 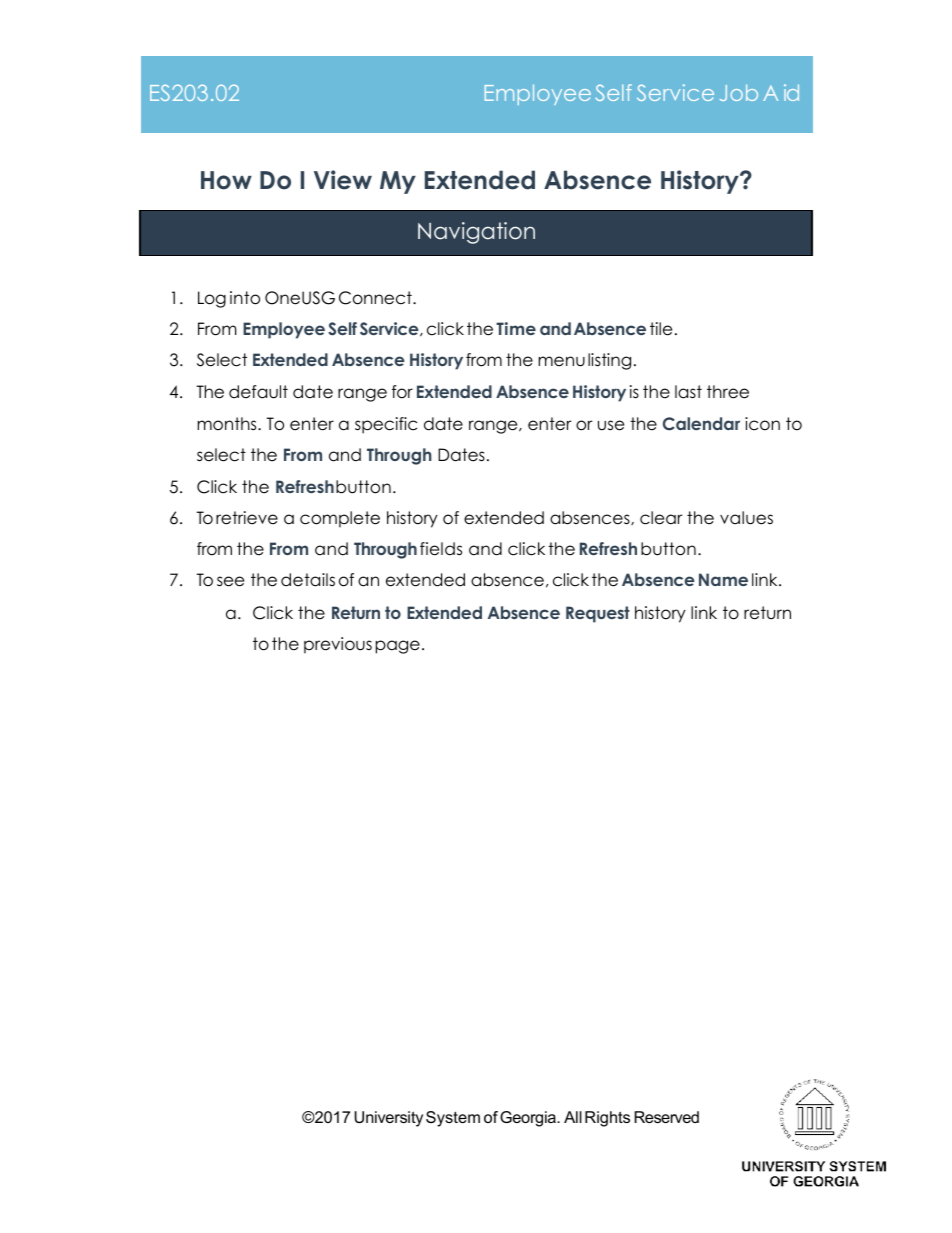 What do you see at coordinates (343, 180) in the screenshot?
I see `View` at bounding box center [343, 180].
